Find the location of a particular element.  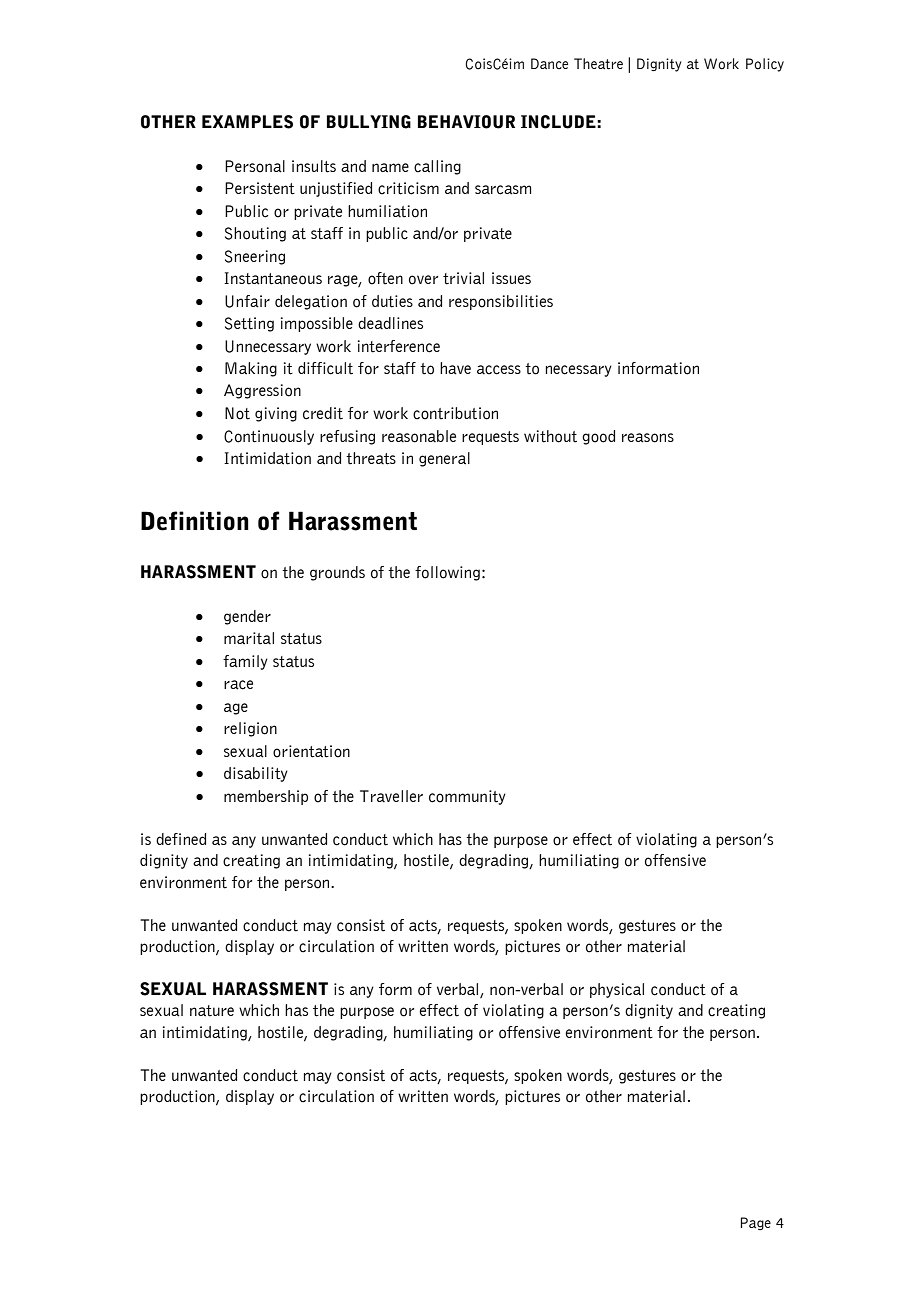

following is located at coordinates (447, 573).
